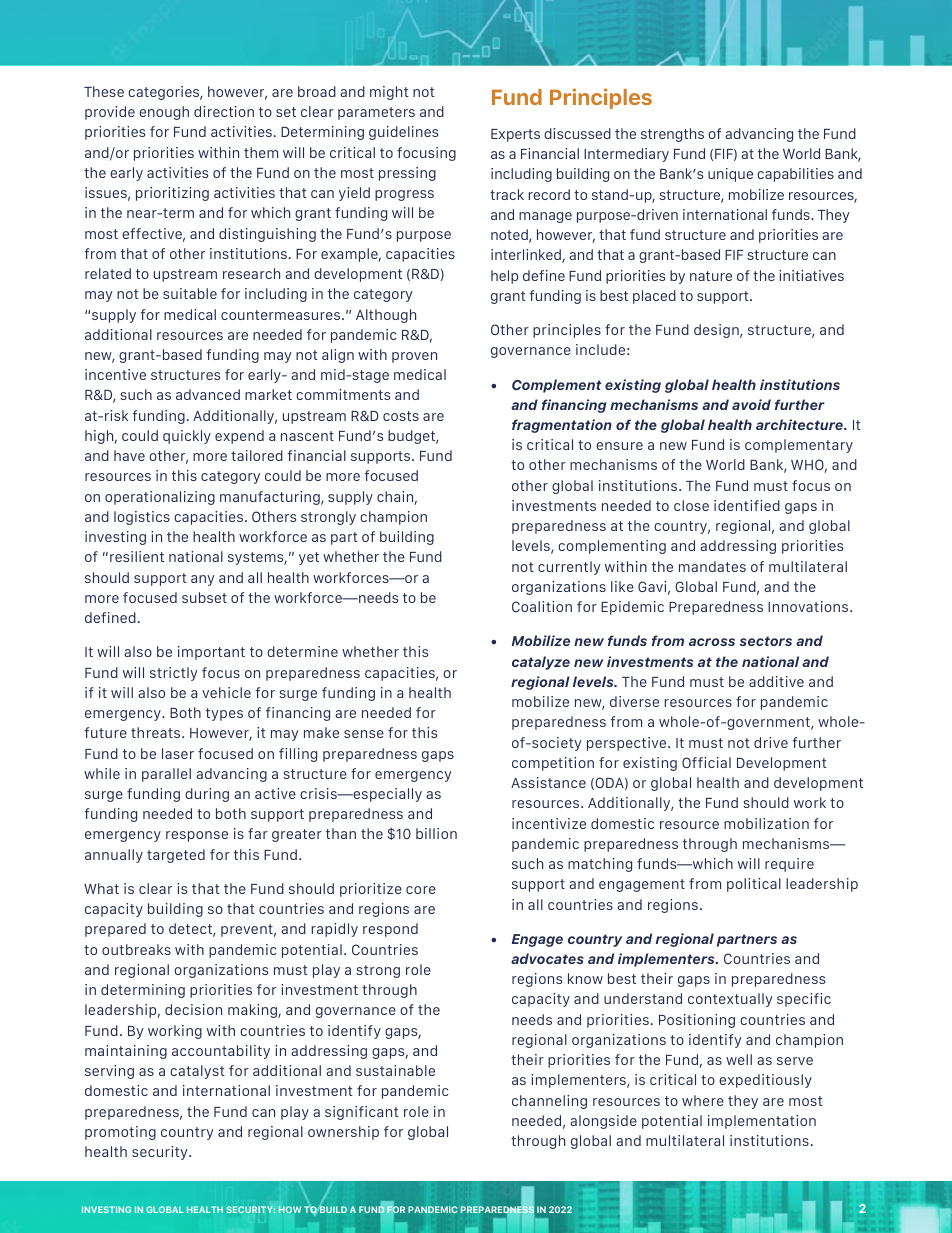 This page has width=952, height=1233. Describe the element at coordinates (166, 775) in the page. I see `parallel` at that location.
